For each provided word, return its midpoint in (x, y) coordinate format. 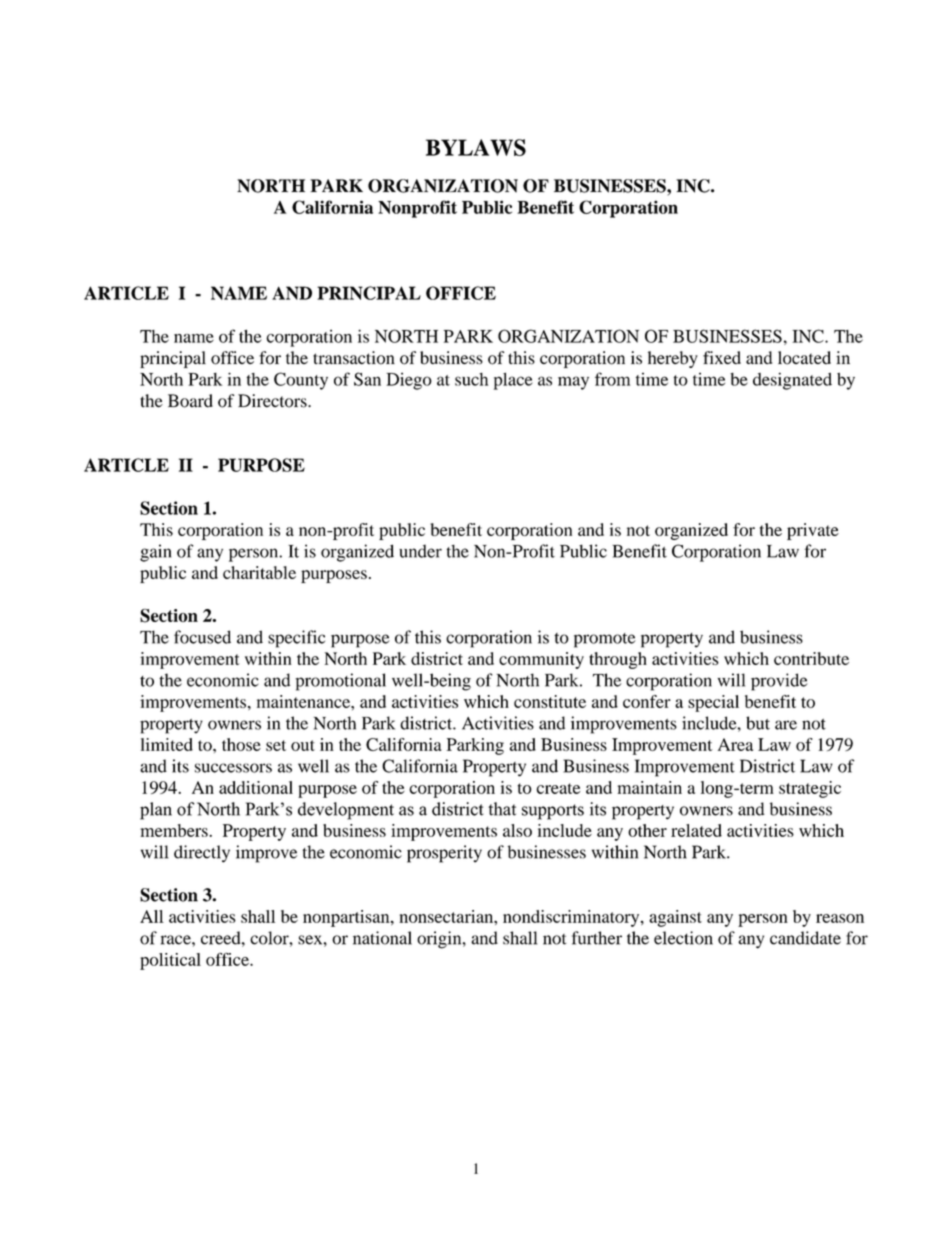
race (177, 940)
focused (202, 637)
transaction (354, 358)
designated (792, 381)
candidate (805, 938)
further (597, 938)
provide (779, 682)
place (513, 381)
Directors (273, 401)
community (541, 660)
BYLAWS (476, 147)
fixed (722, 357)
